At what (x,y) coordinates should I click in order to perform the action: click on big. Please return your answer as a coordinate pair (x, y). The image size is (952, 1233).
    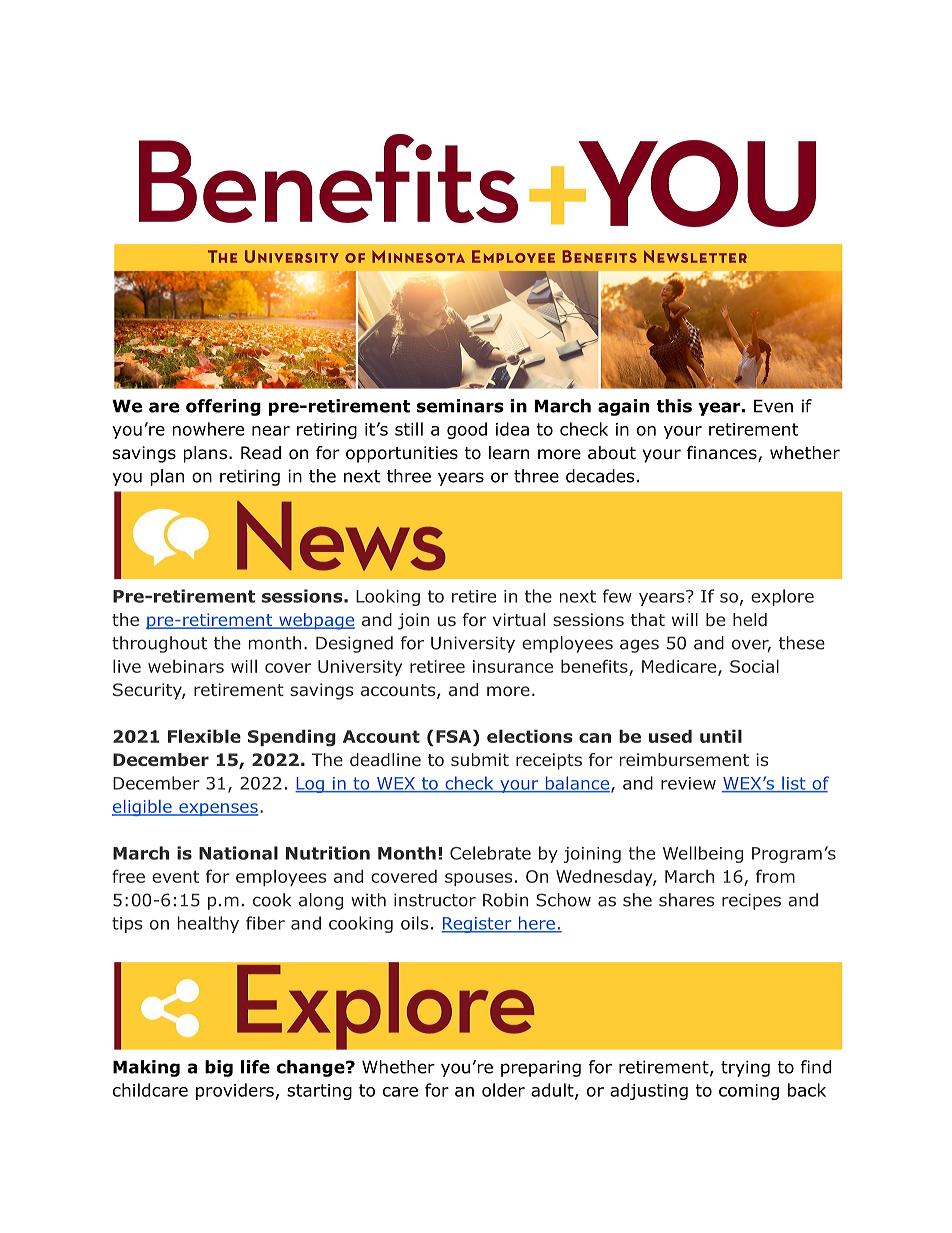
    Looking at the image, I should click on (219, 1068).
